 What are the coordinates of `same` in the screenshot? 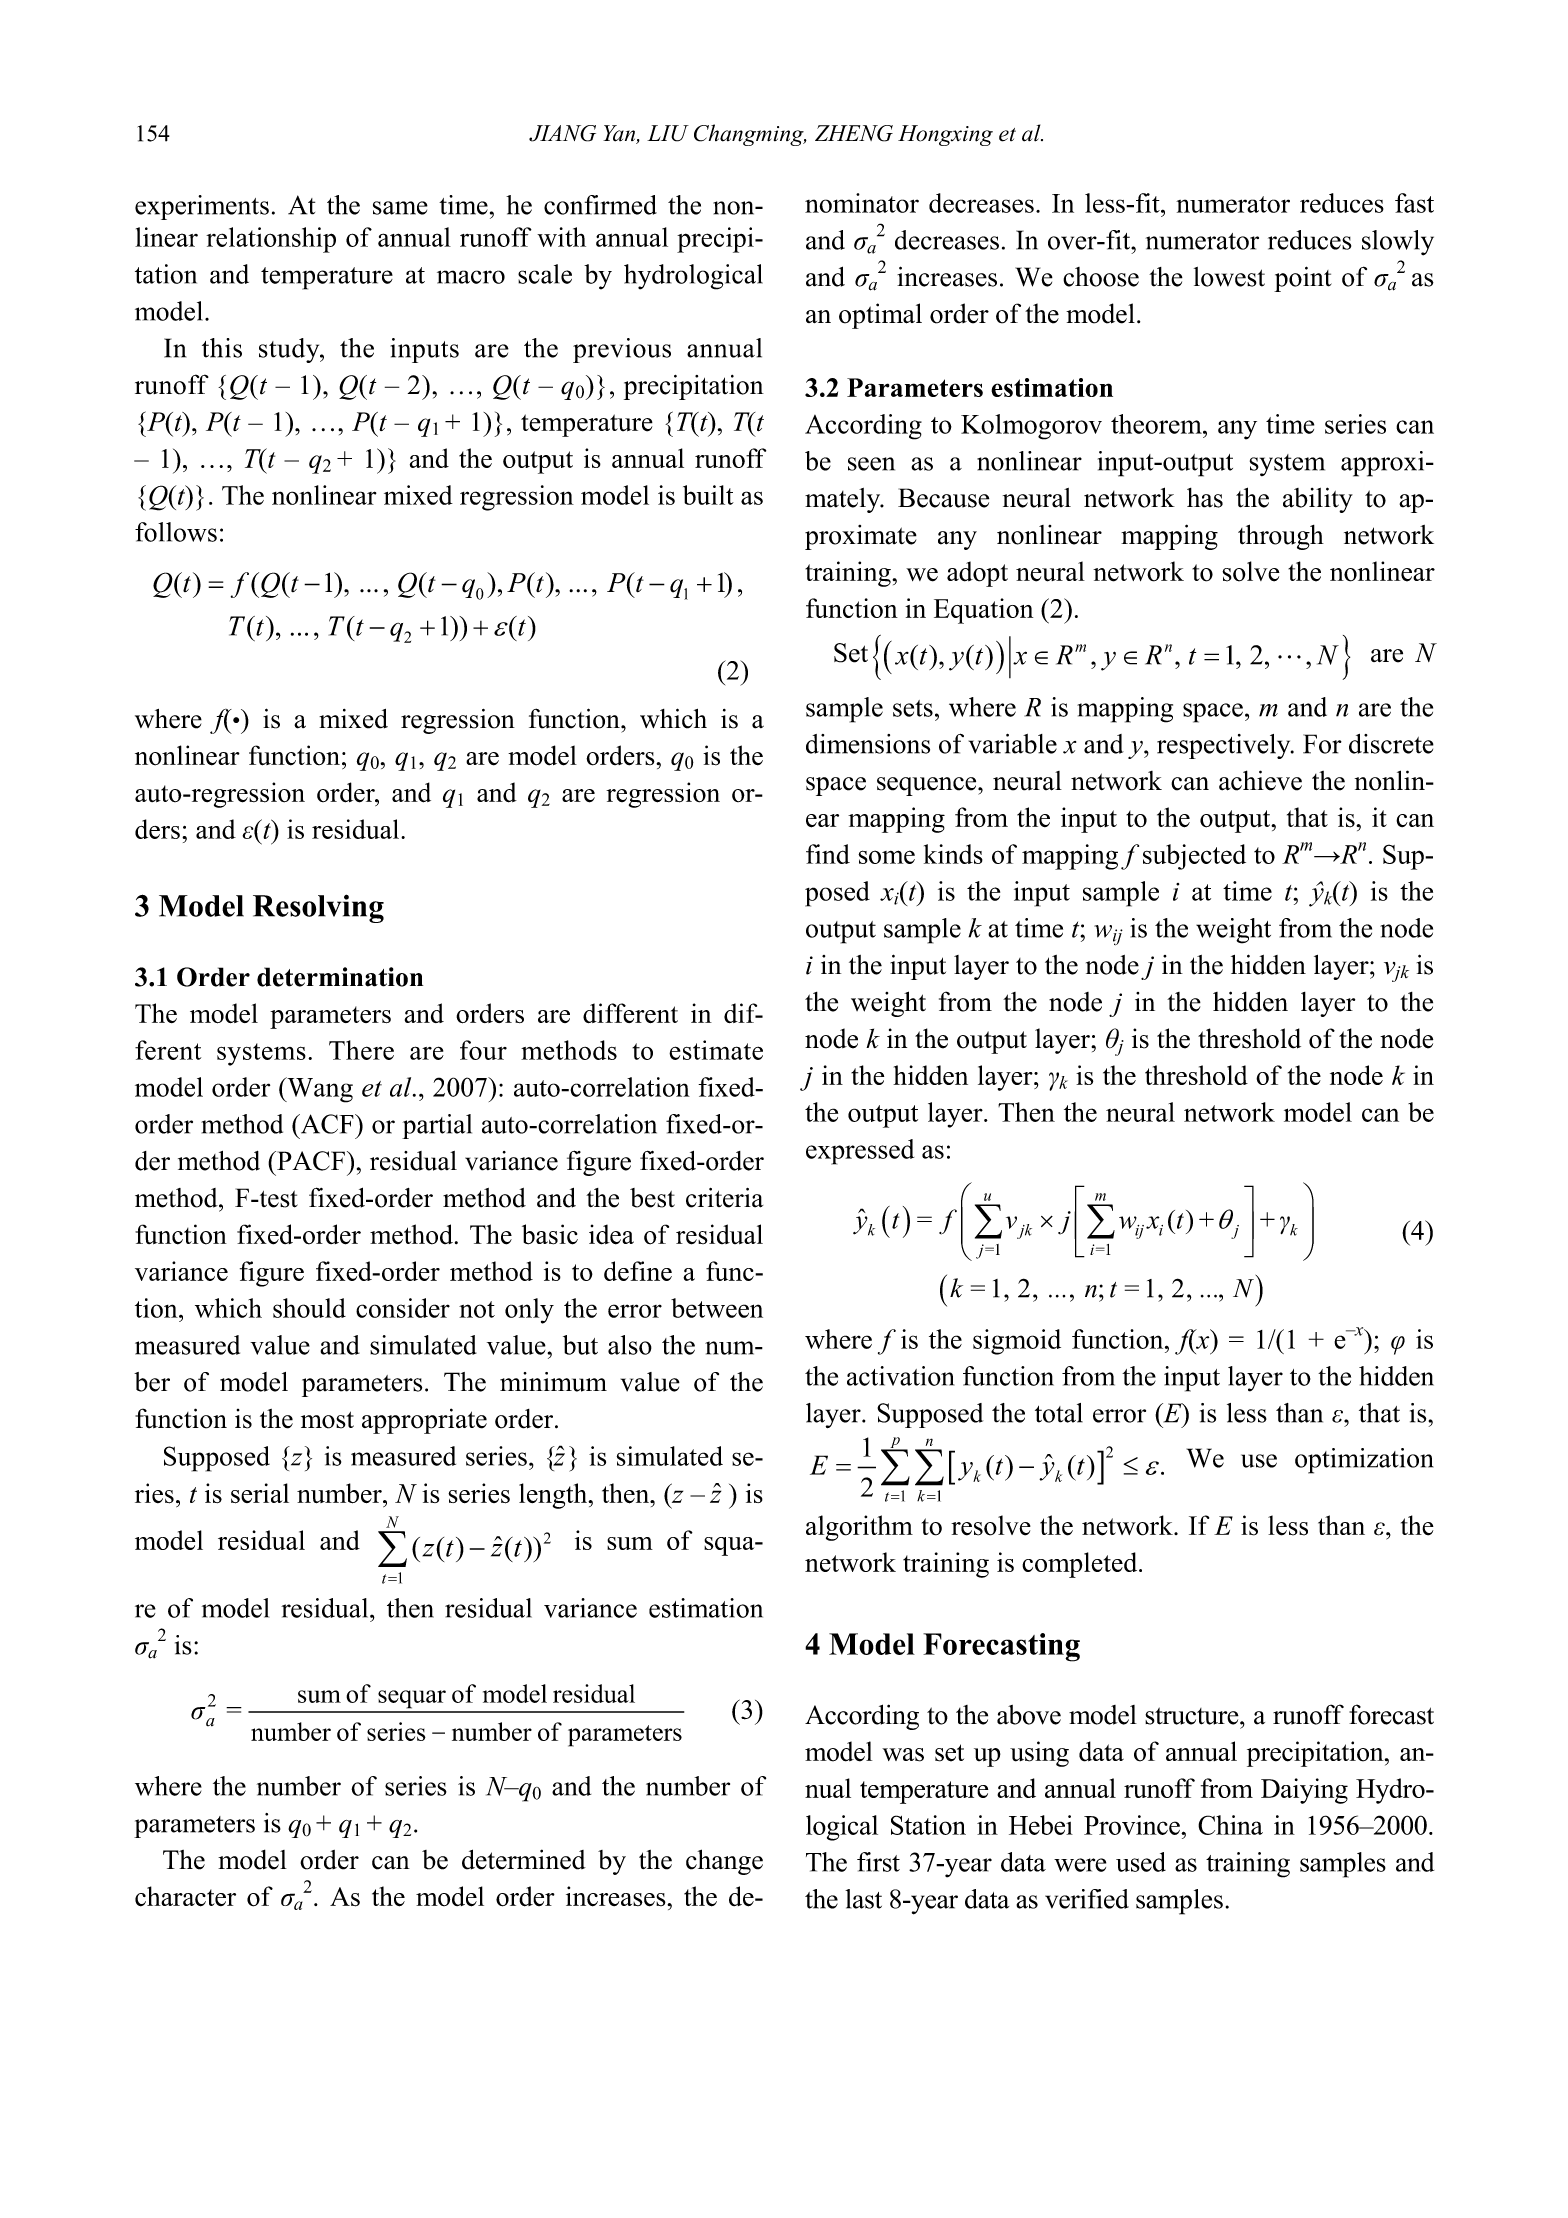 It's located at (400, 208).
